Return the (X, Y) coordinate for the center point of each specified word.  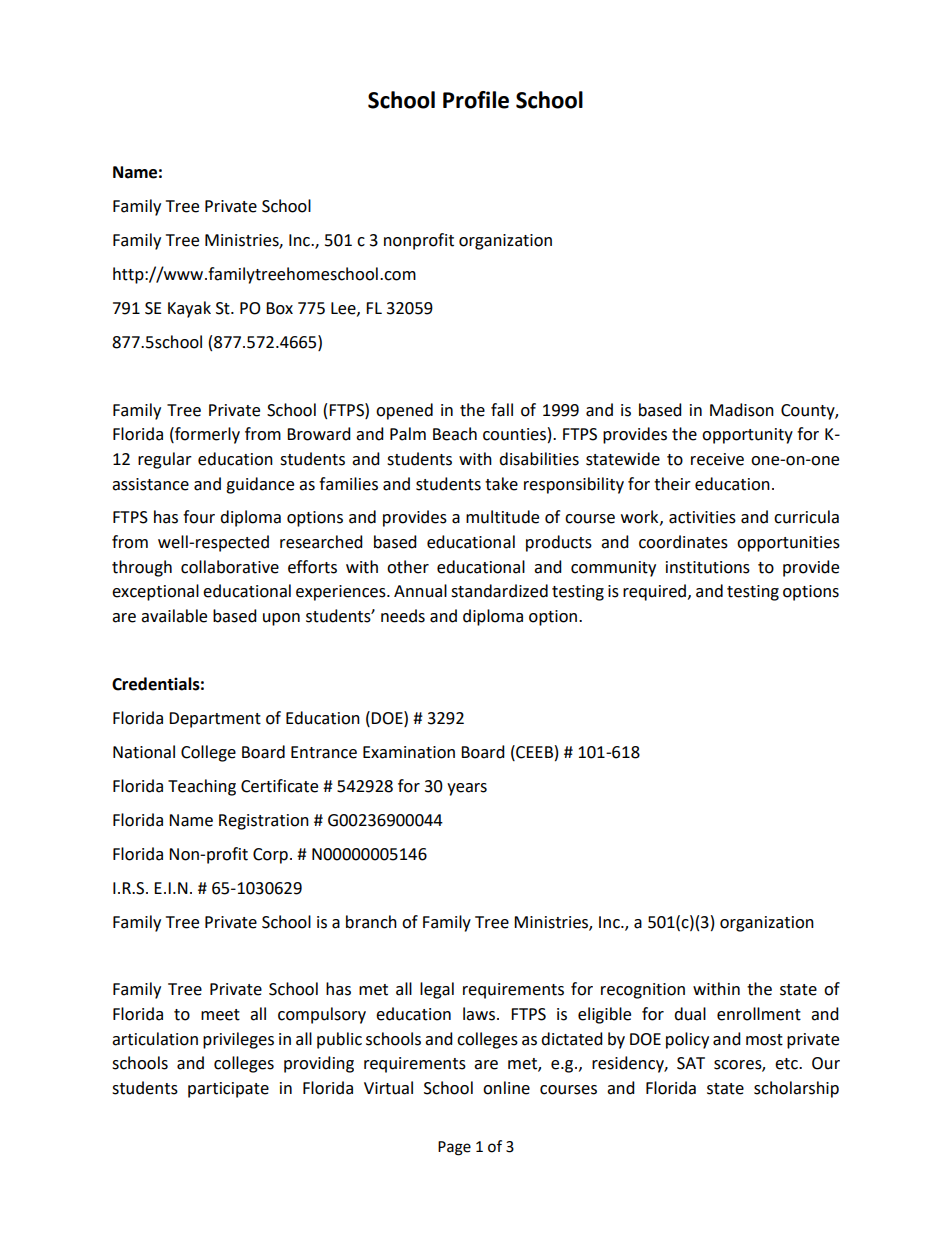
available (174, 616)
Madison (742, 410)
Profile (476, 100)
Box (279, 308)
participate (228, 1090)
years (467, 789)
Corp (270, 856)
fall (502, 410)
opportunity (747, 436)
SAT (691, 1063)
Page (454, 1148)
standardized (499, 591)
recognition (643, 991)
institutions (708, 567)
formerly (206, 435)
